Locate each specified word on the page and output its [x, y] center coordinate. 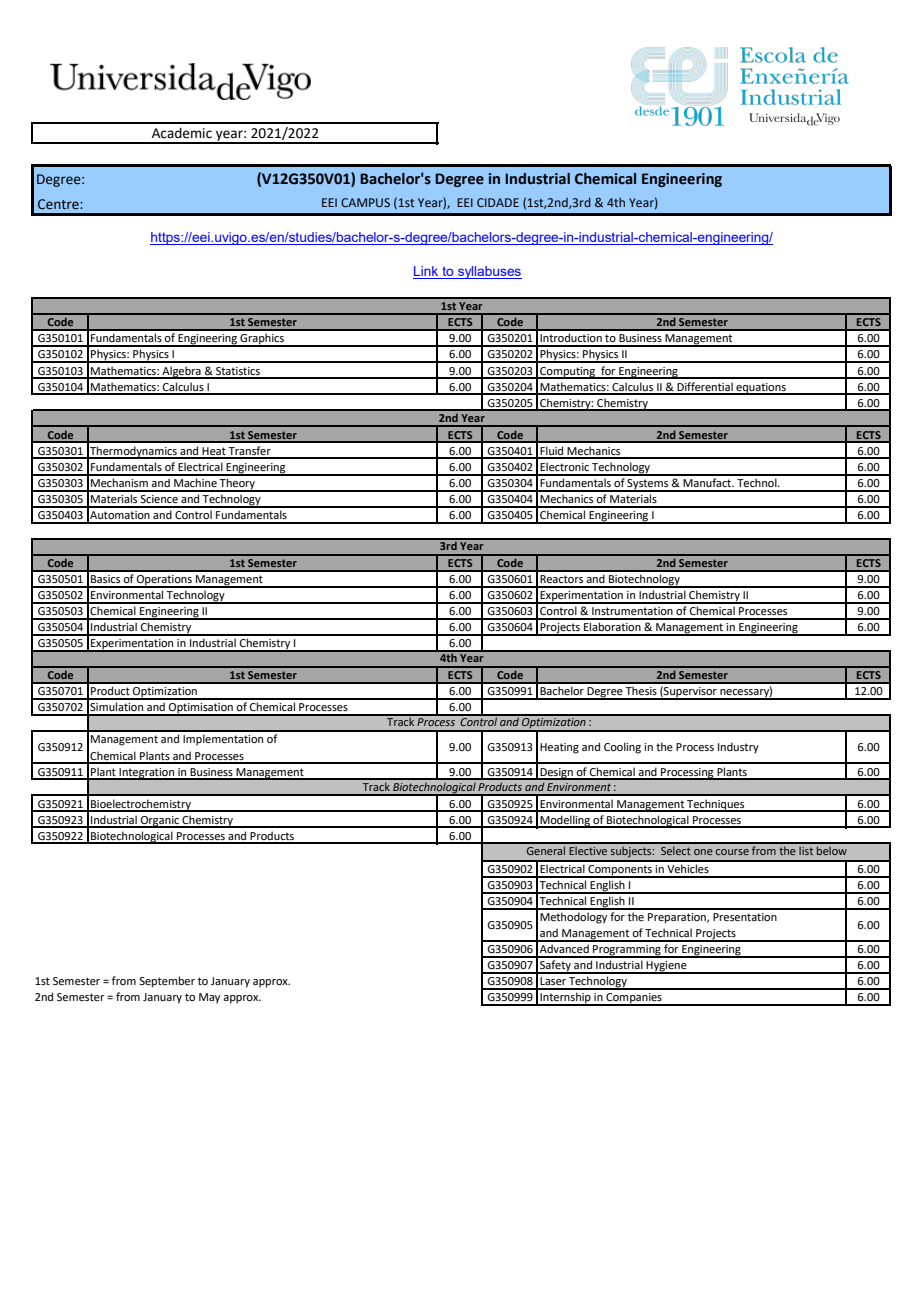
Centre [59, 204]
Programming [627, 951]
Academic [182, 133]
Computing [568, 373]
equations [761, 389]
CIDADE [498, 202]
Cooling [622, 748]
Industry [738, 748]
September [167, 982]
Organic [160, 822]
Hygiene [667, 967]
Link [427, 272]
